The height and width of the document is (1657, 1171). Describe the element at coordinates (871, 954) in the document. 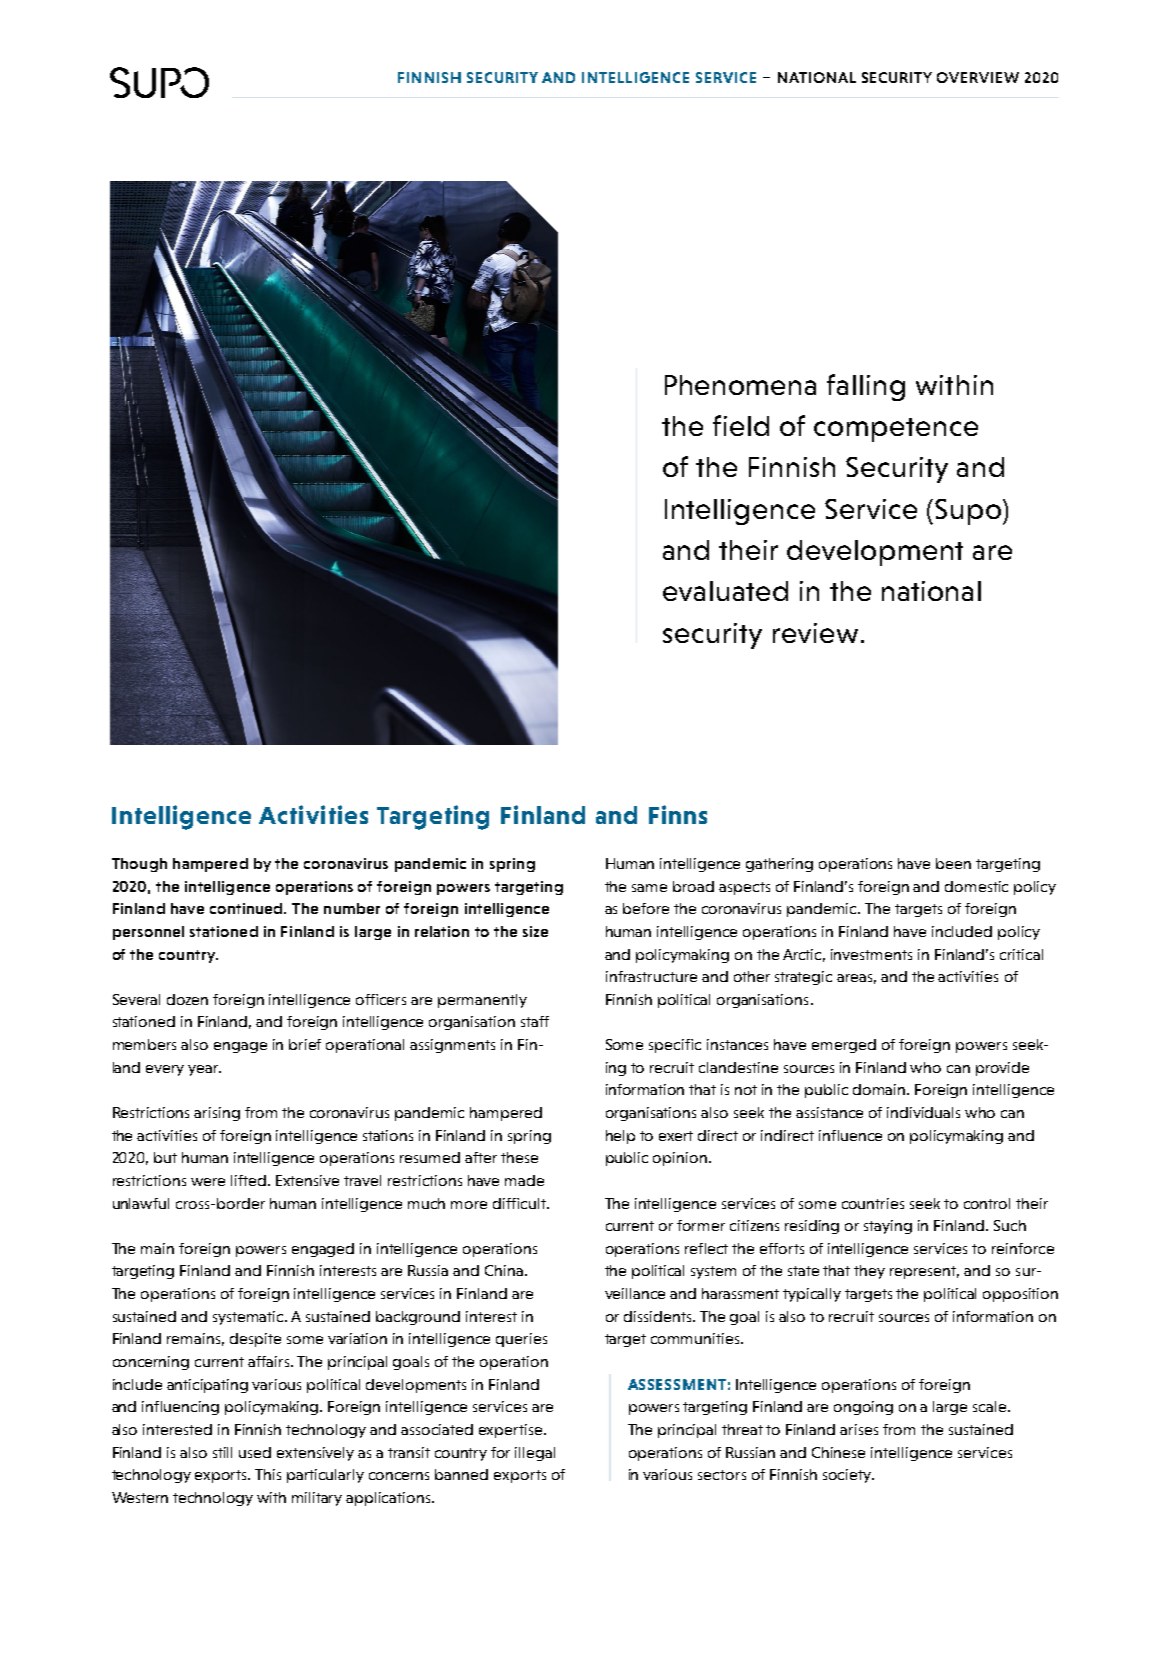

I see `investments` at that location.
